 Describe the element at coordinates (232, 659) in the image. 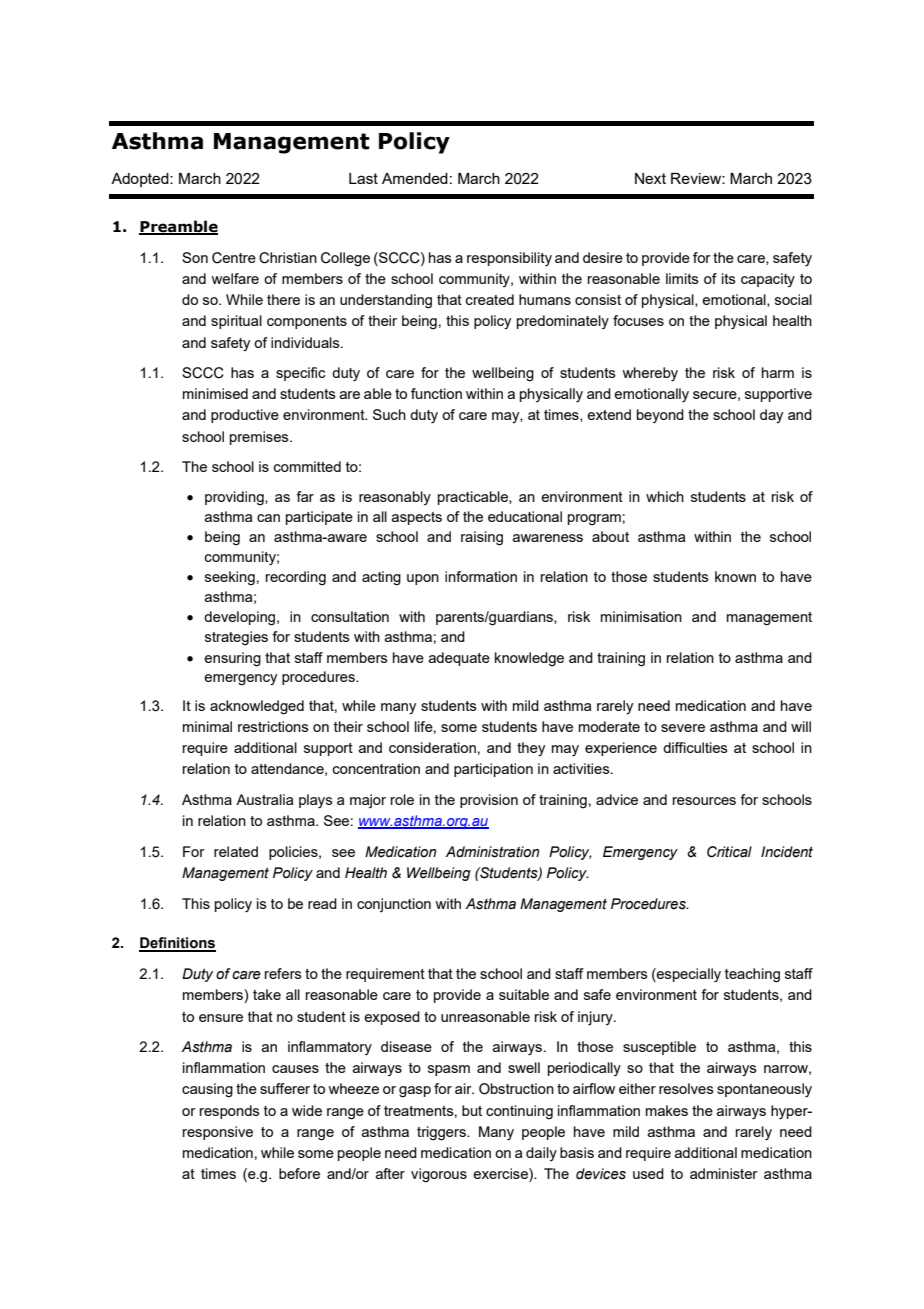

I see `ensuring` at that location.
